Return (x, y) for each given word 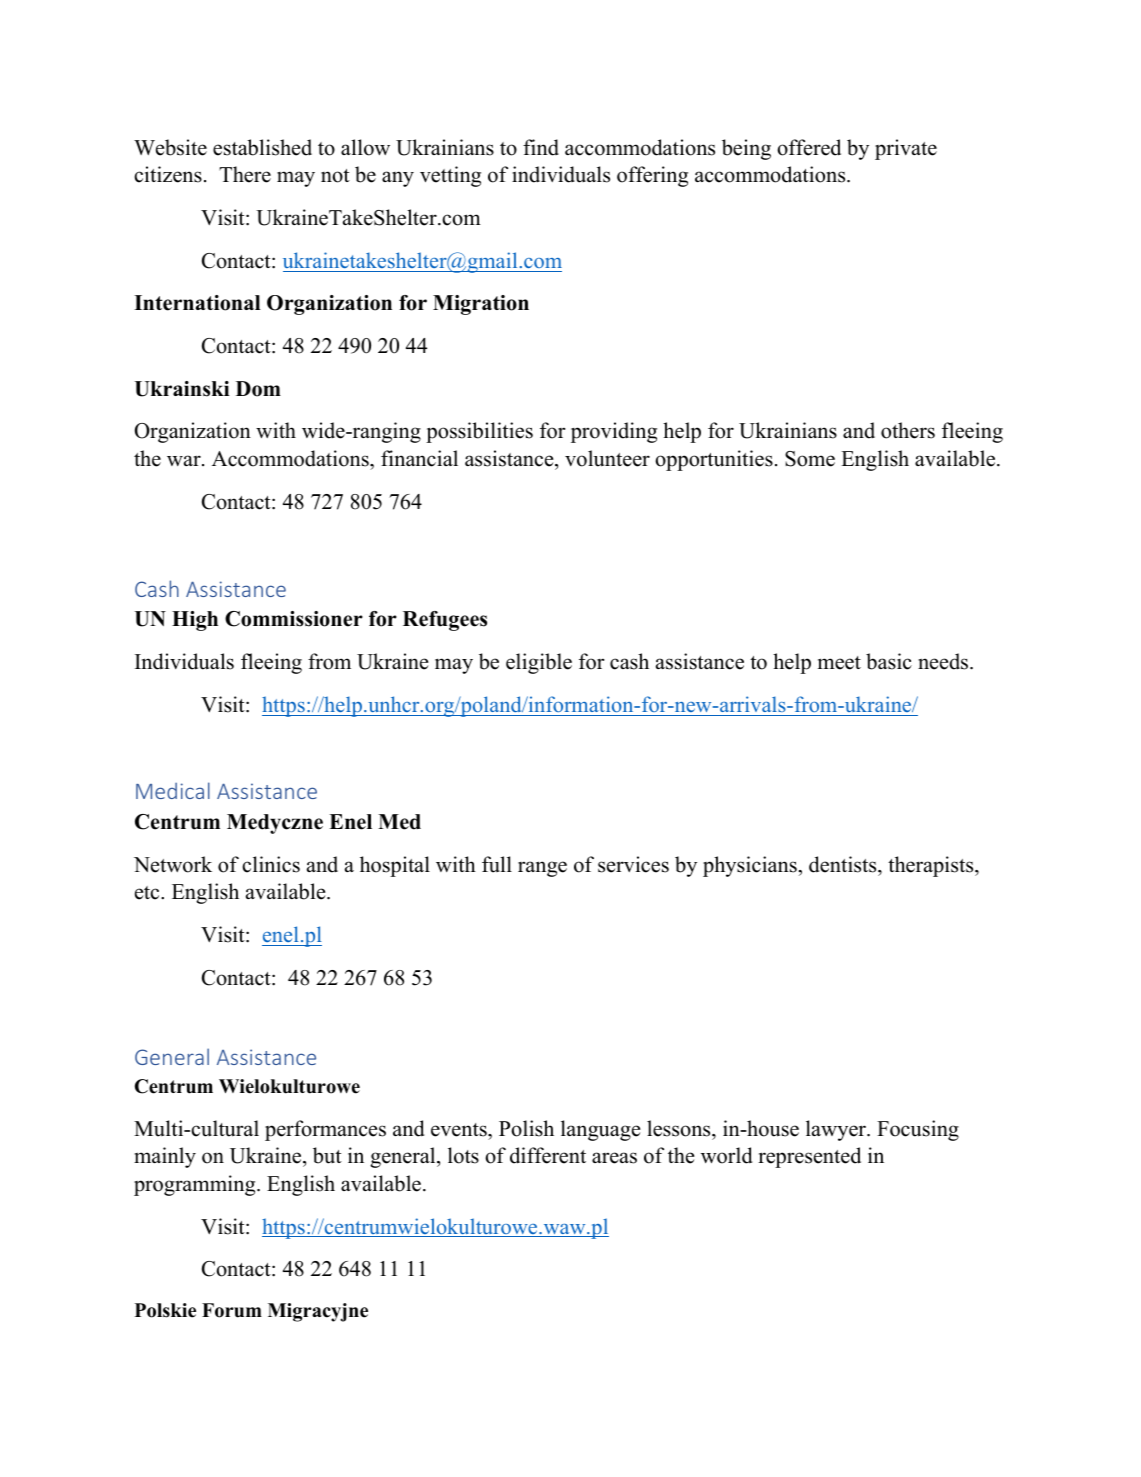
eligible (539, 663)
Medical (173, 790)
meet (839, 663)
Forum (232, 1310)
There (245, 174)
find (541, 147)
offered (809, 147)
